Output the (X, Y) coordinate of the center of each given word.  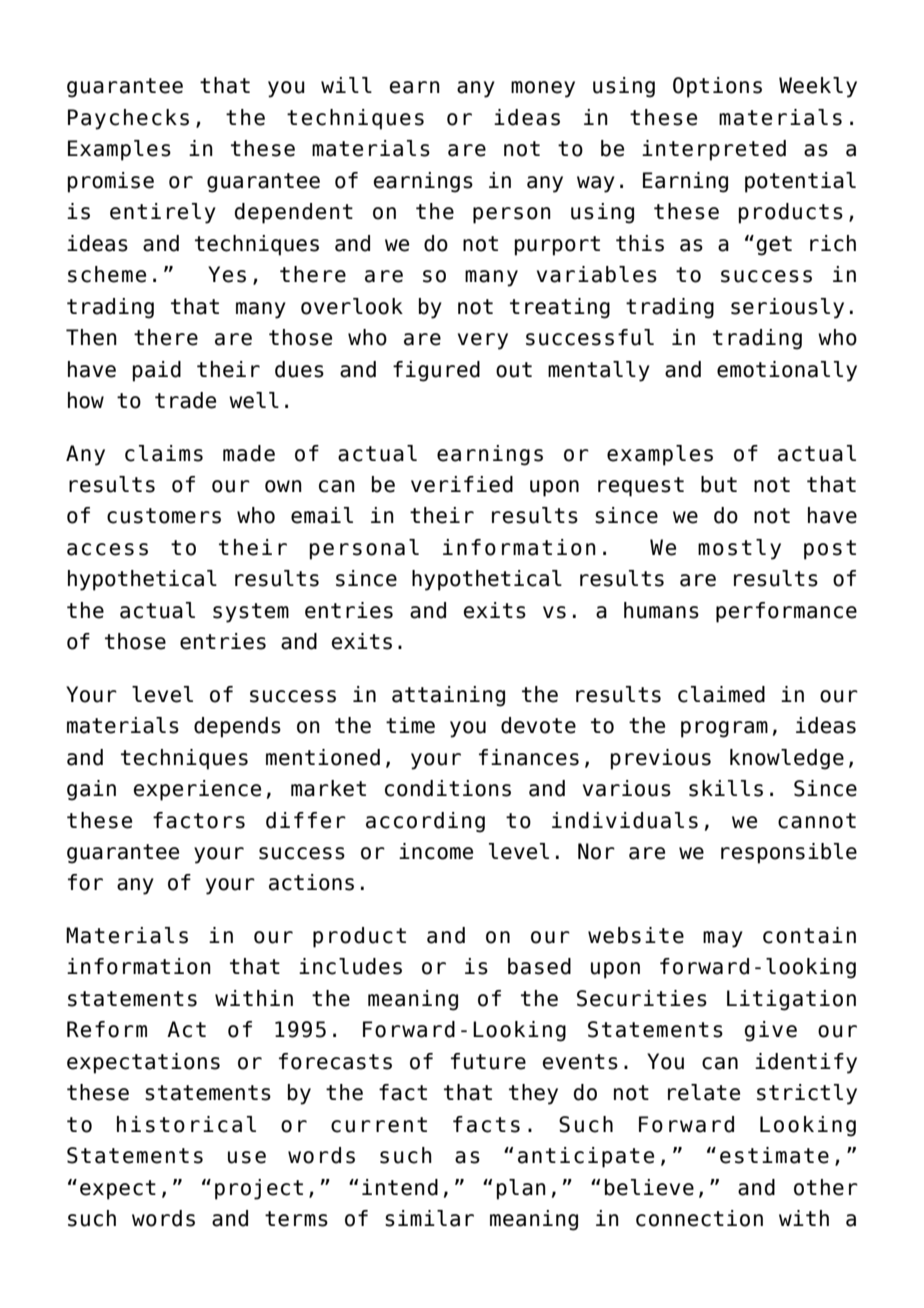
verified (462, 484)
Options (717, 87)
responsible (789, 853)
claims (164, 453)
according (425, 822)
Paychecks (128, 119)
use (247, 1157)
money (543, 89)
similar (429, 1218)
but (719, 484)
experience (197, 790)
